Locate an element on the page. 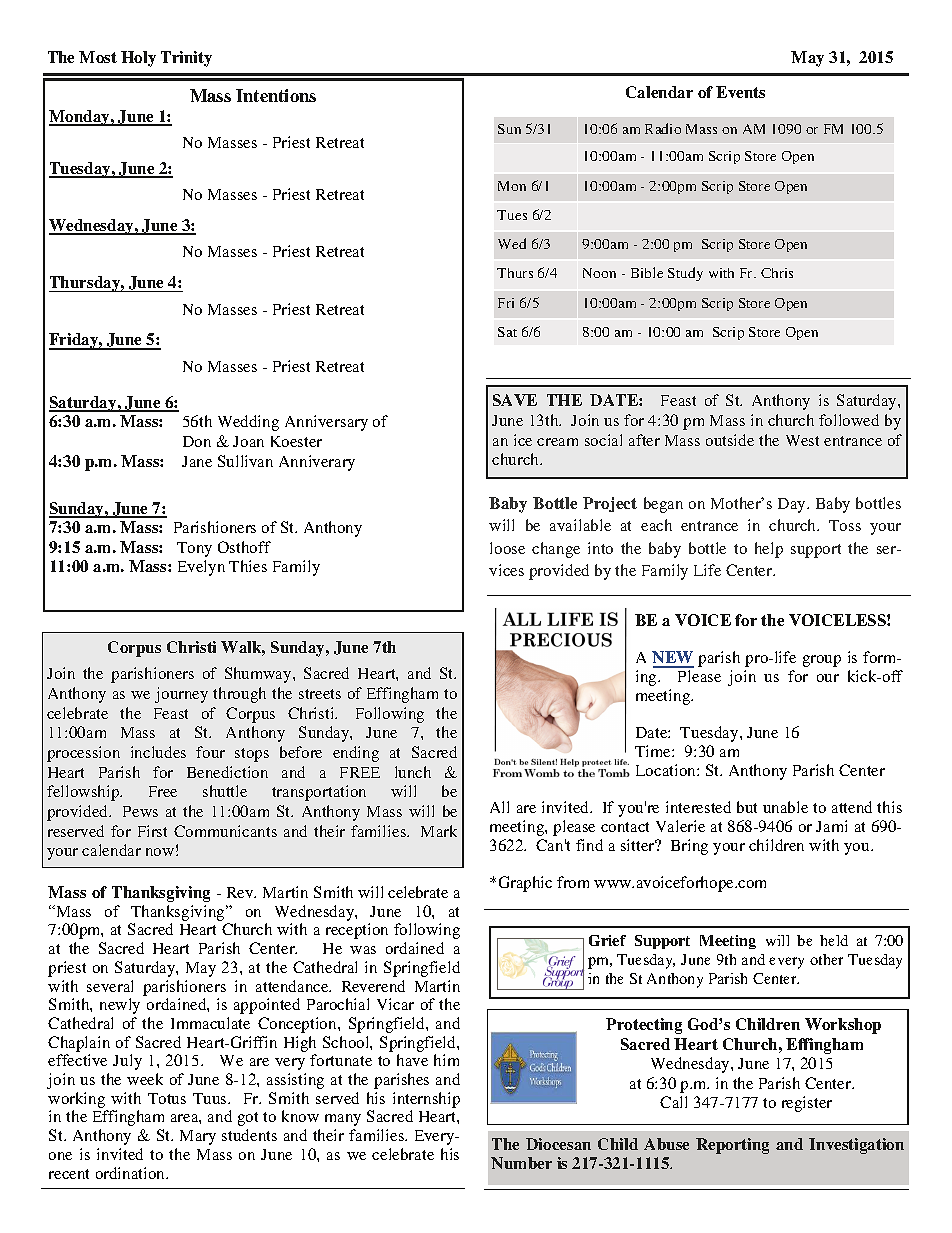  Trinity is located at coordinates (186, 59).
